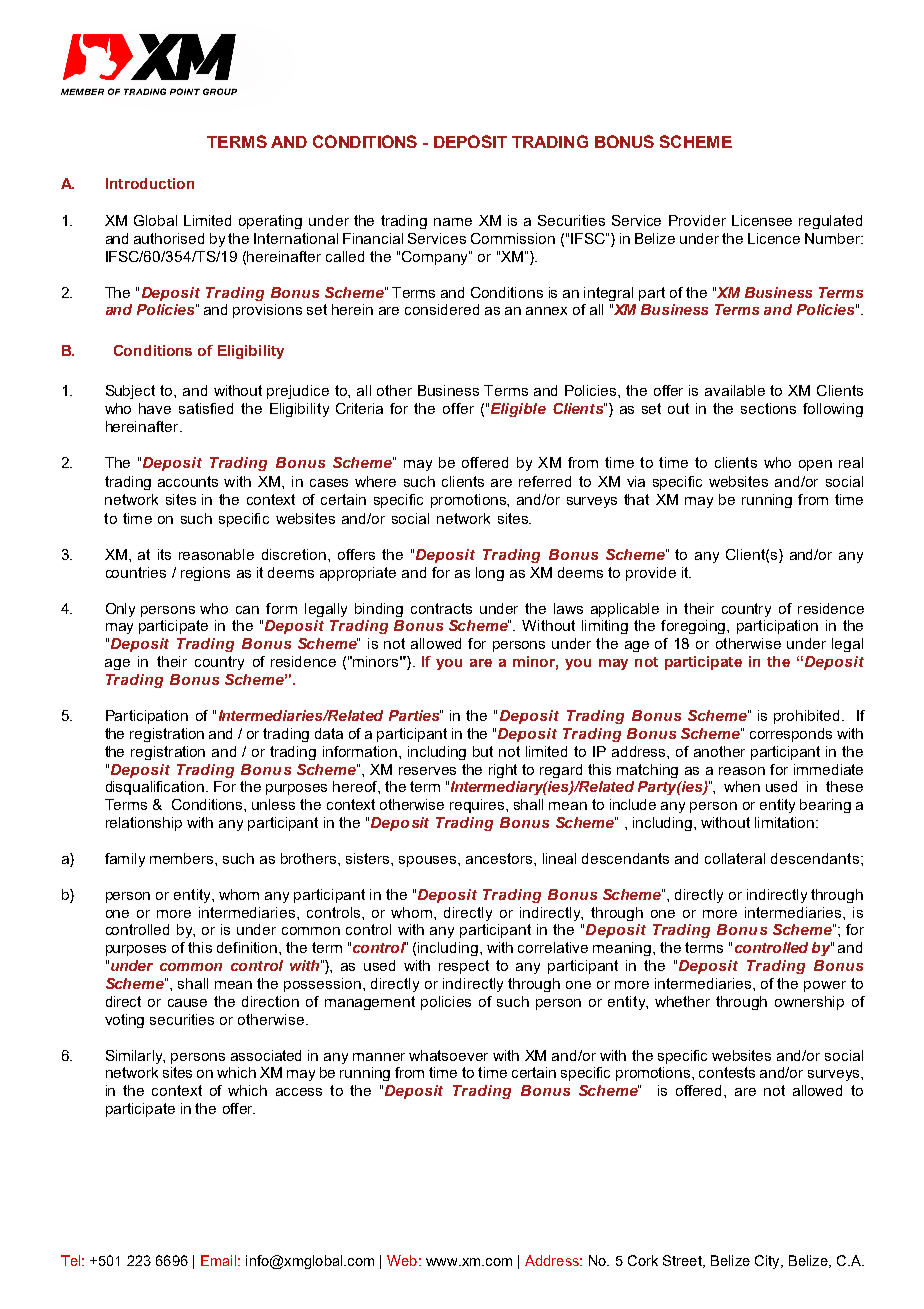  What do you see at coordinates (762, 220) in the screenshot?
I see `Licensee` at bounding box center [762, 220].
